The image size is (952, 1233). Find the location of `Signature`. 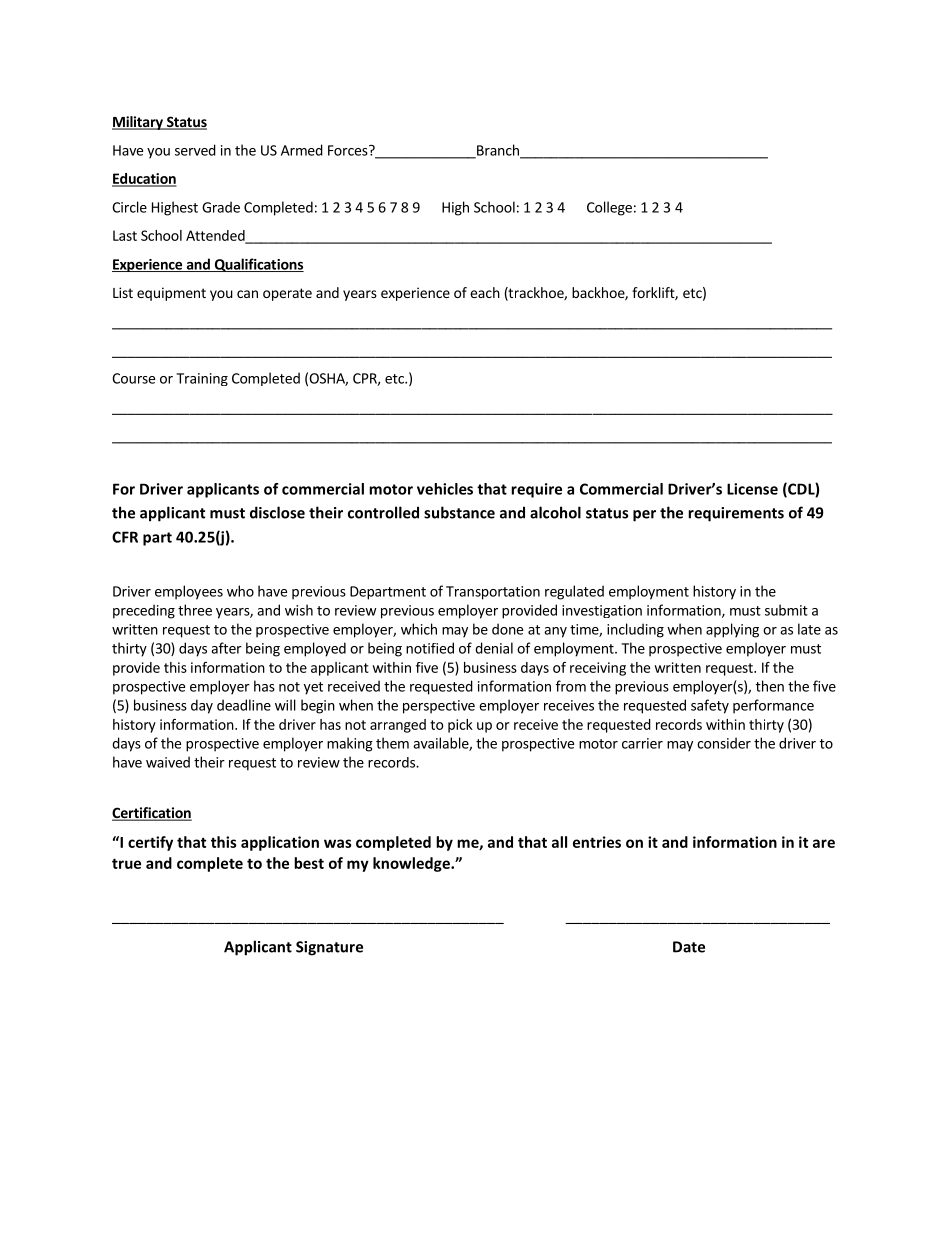

Signature is located at coordinates (329, 948).
